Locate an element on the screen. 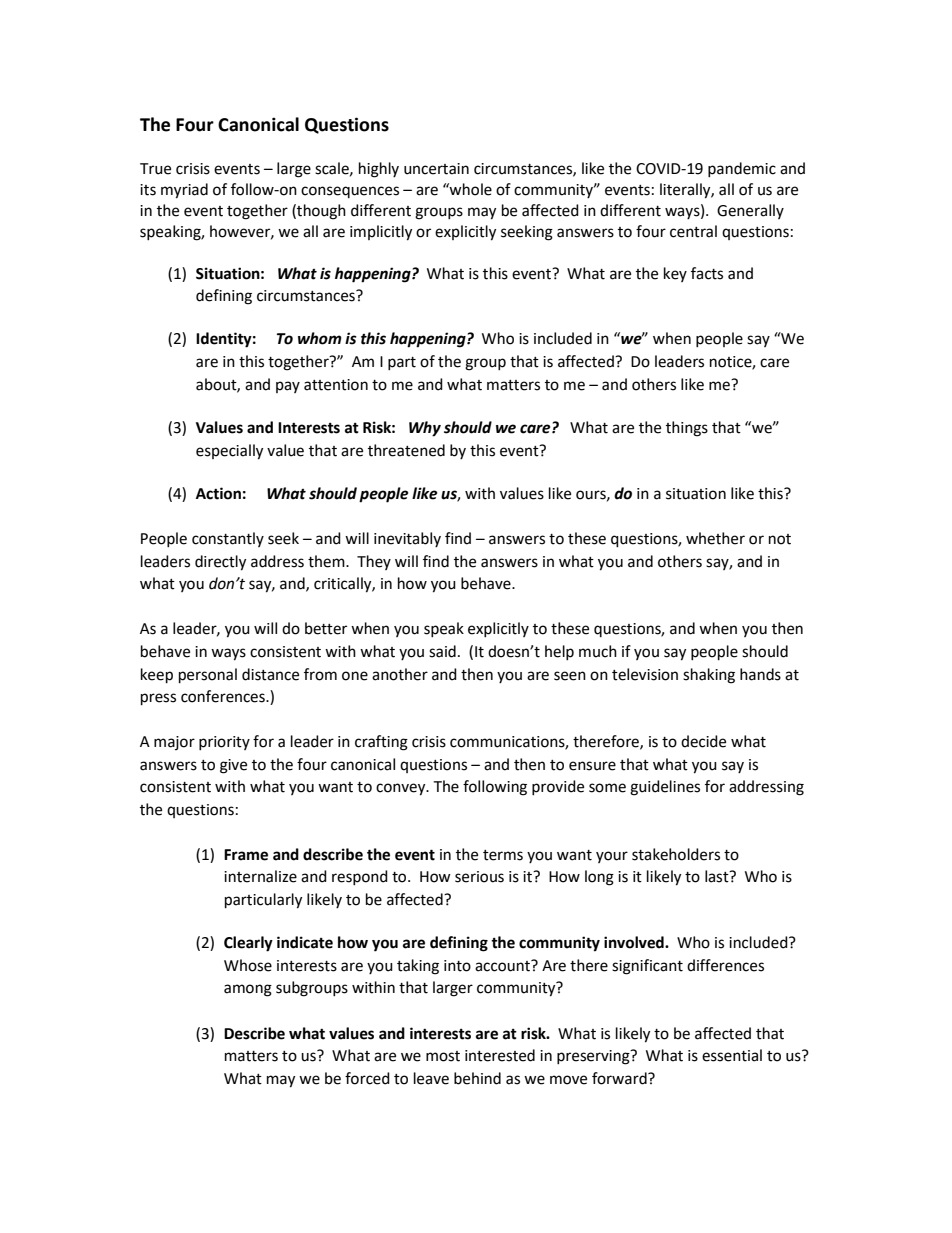 This screenshot has height=1233, width=952. personal is located at coordinates (208, 676).
